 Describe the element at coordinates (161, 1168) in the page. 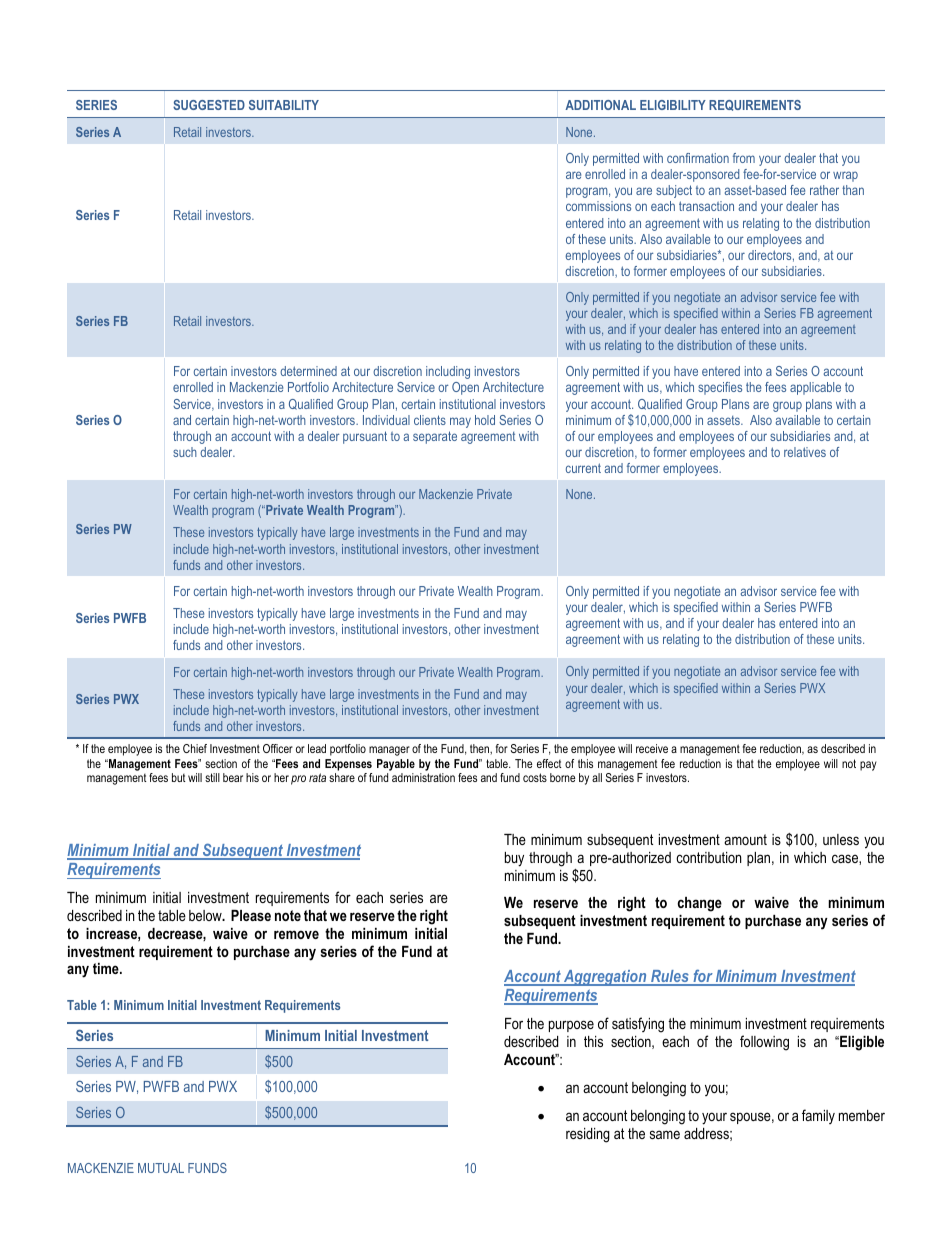

I see `MUTUAL` at that location.
